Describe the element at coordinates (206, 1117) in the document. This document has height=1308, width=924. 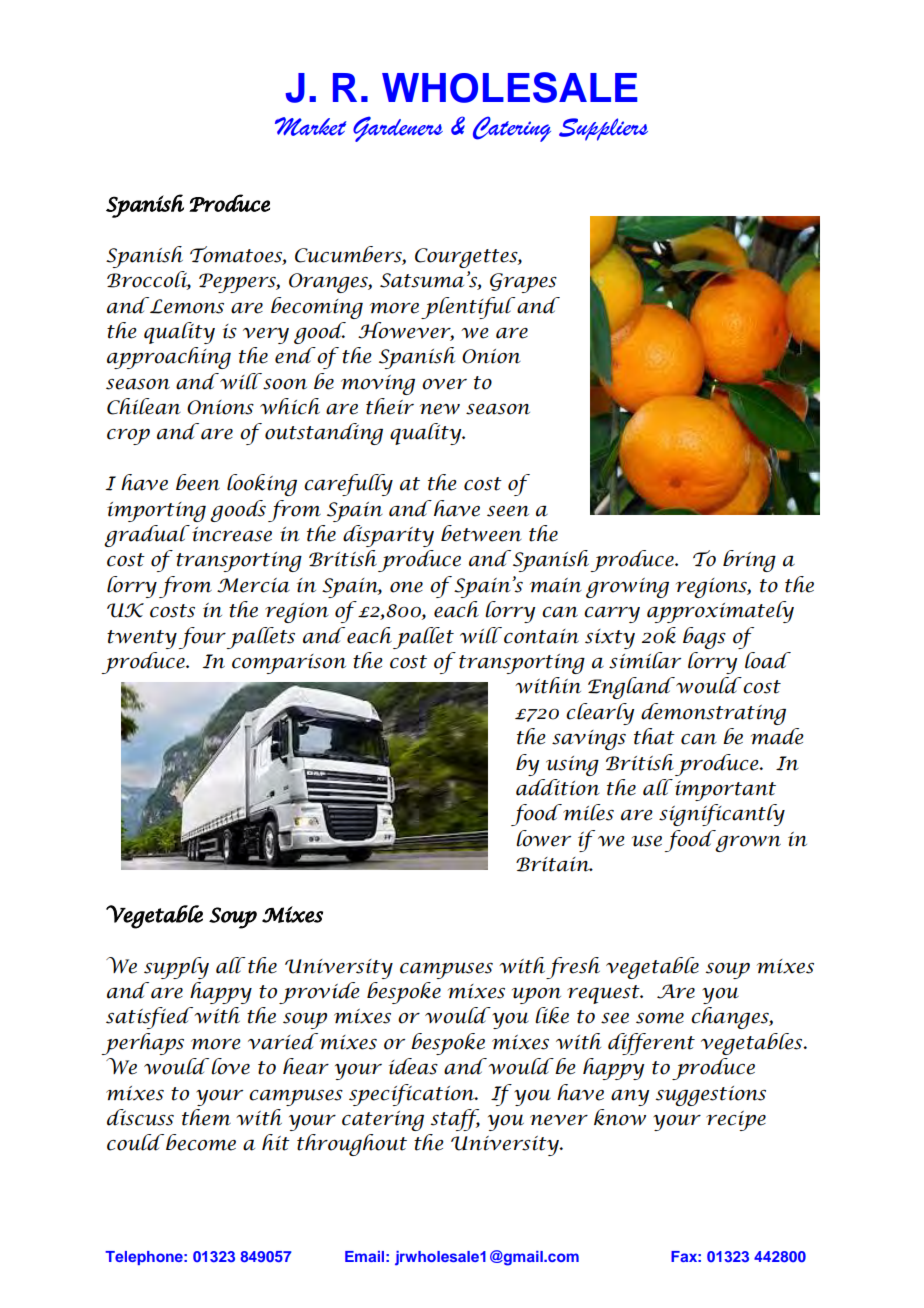
I see `them` at that location.
